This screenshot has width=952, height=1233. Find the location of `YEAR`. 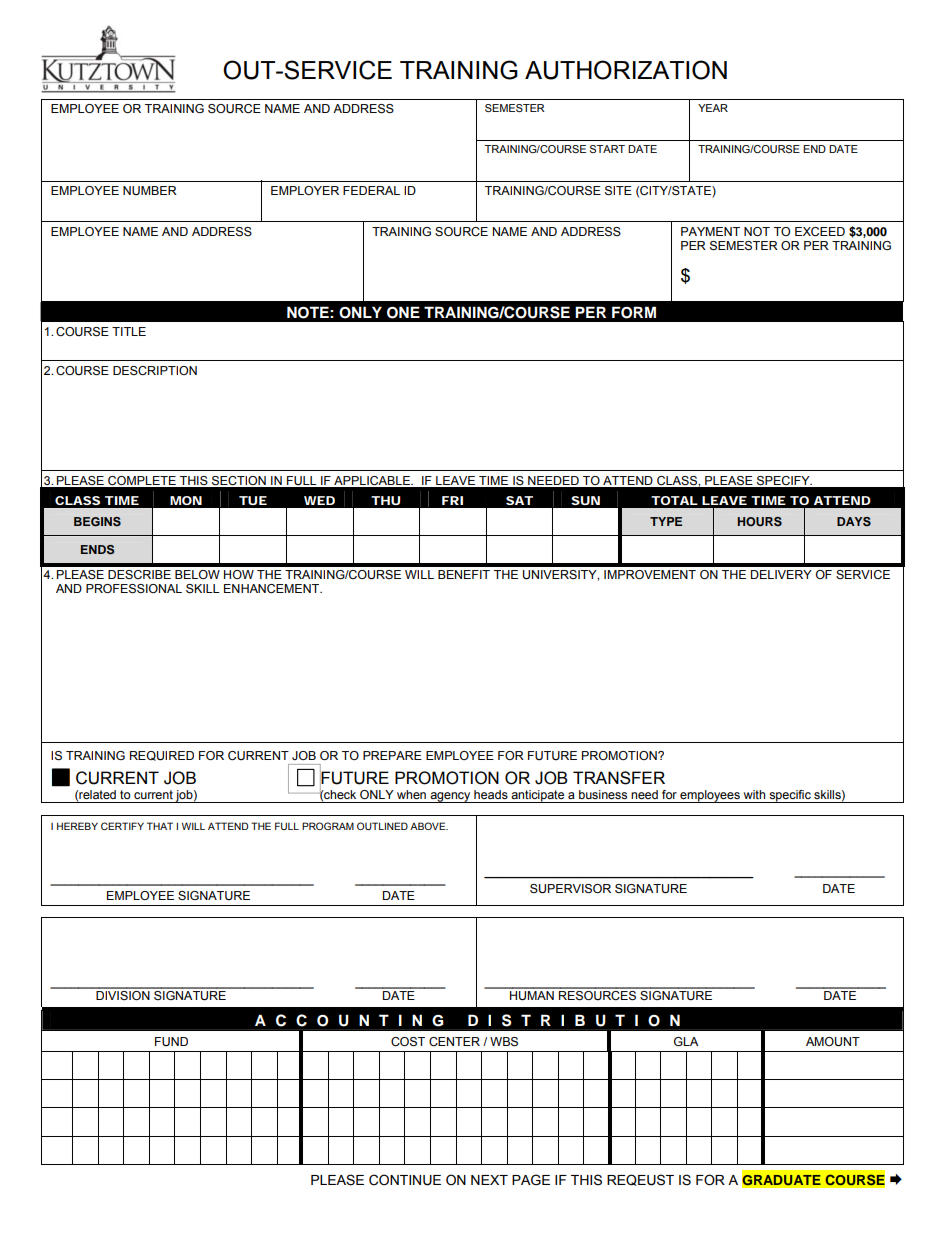

YEAR is located at coordinates (713, 108).
